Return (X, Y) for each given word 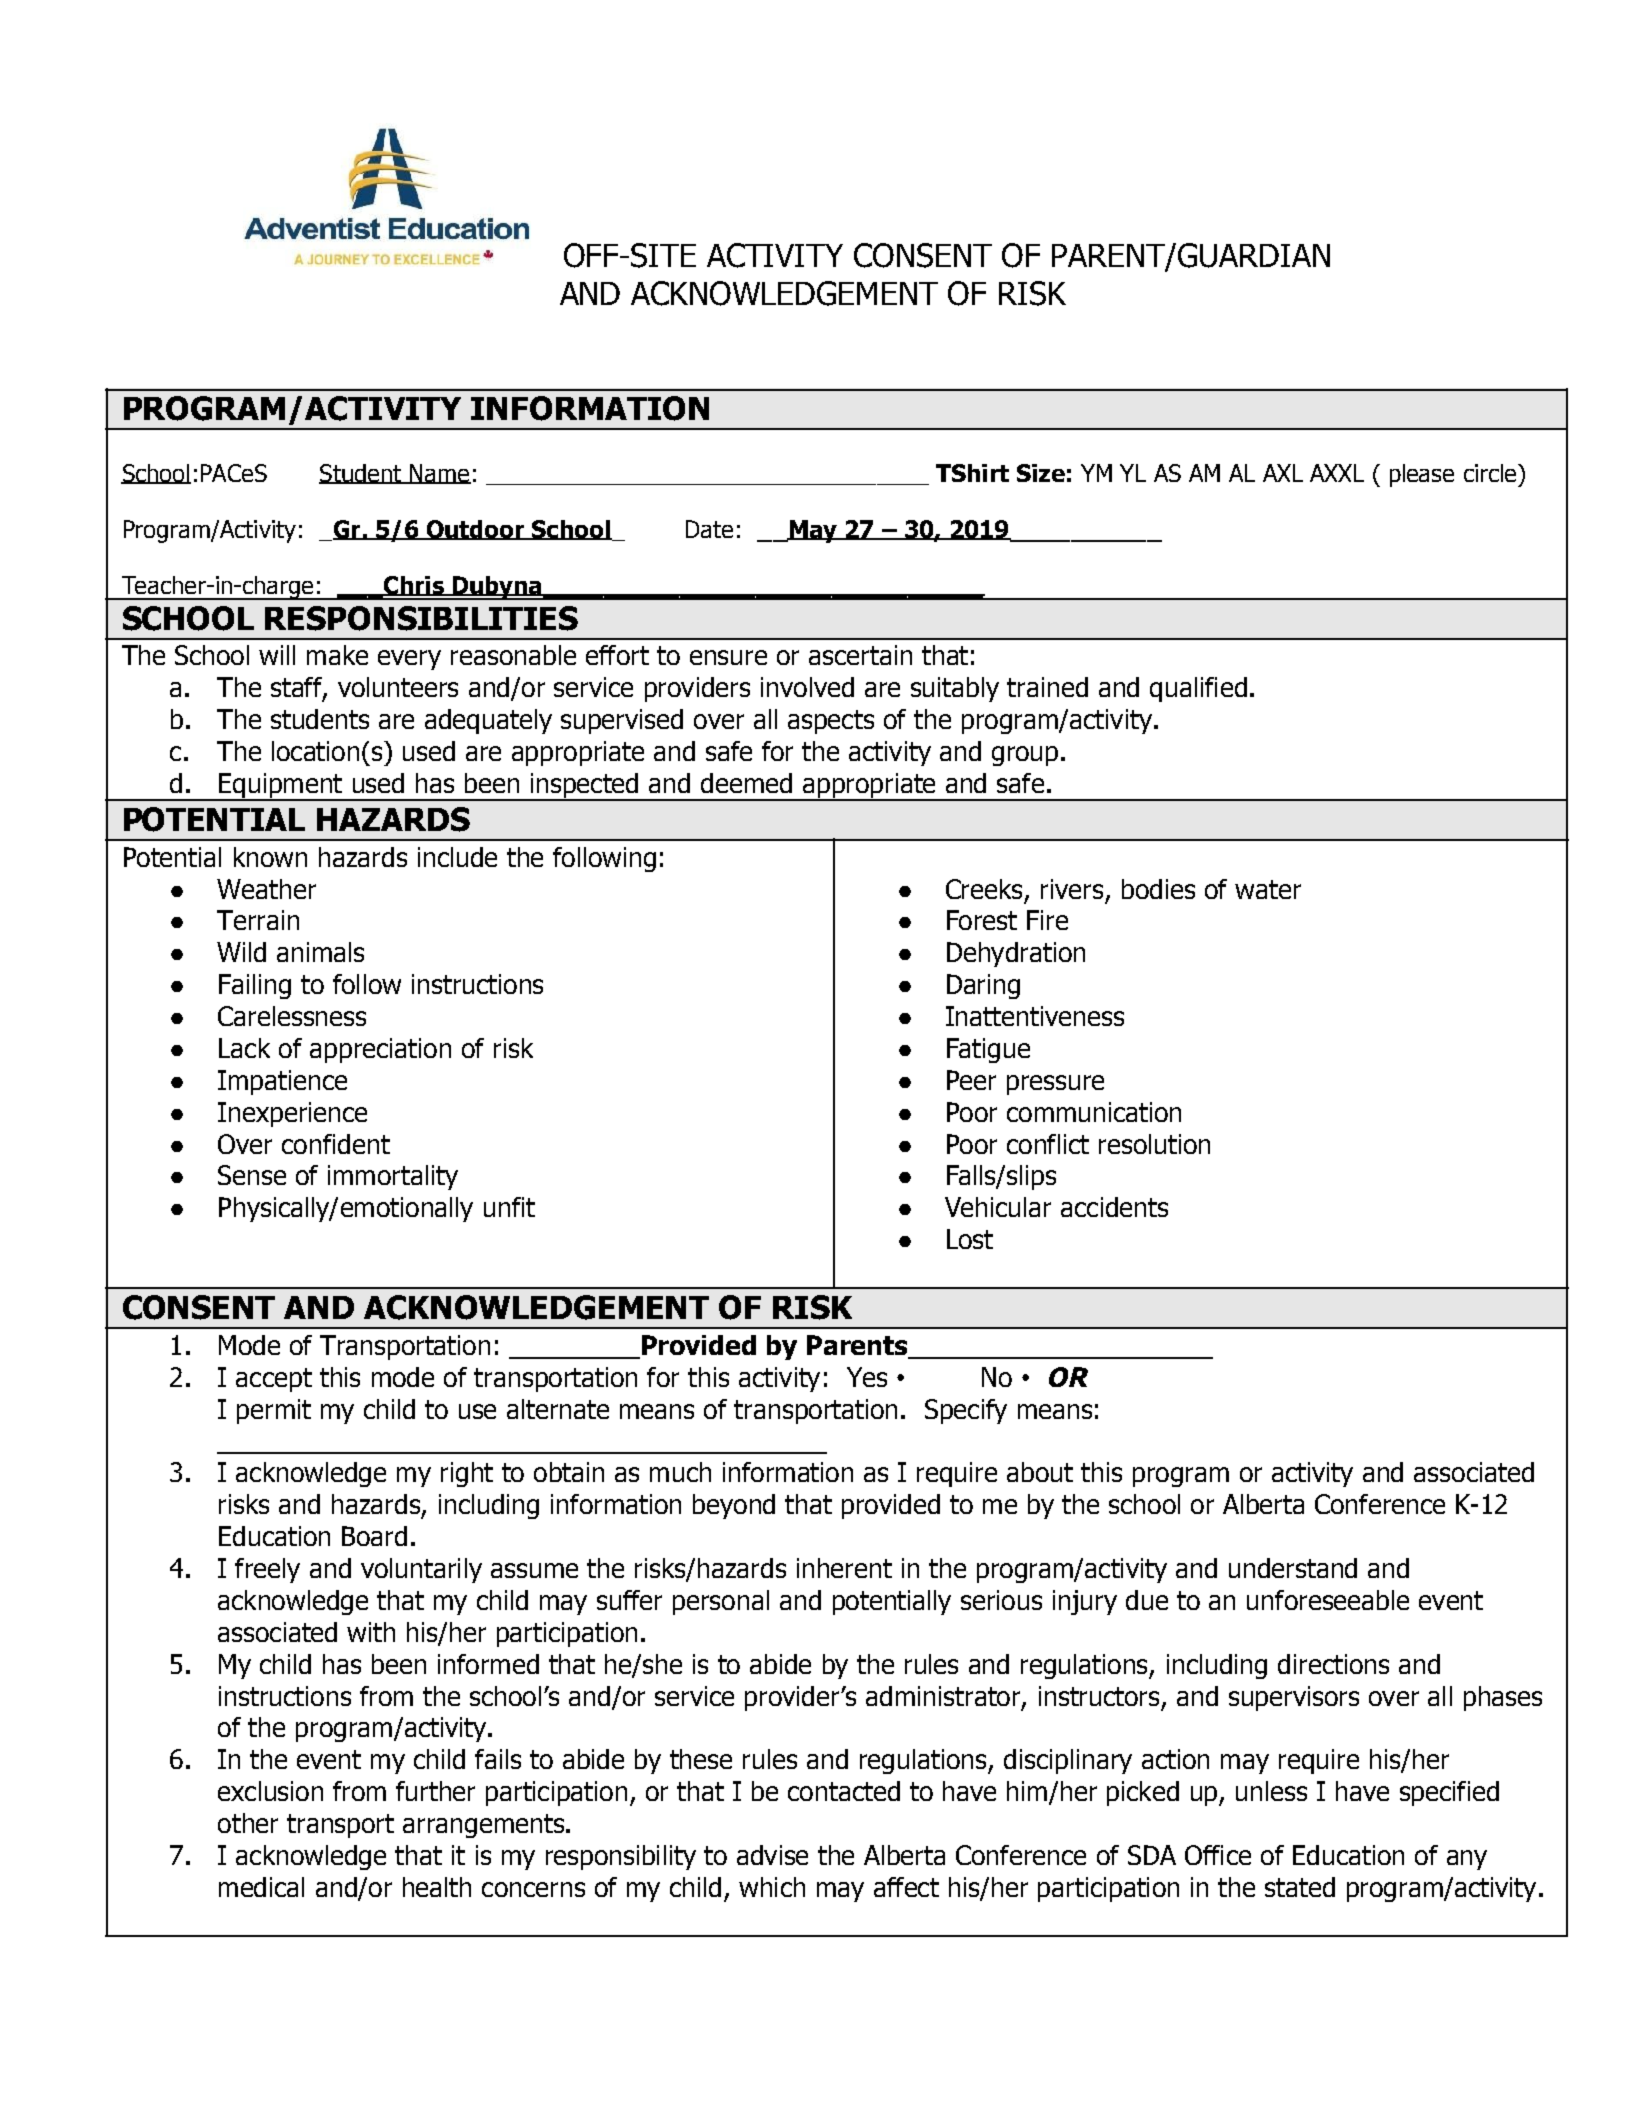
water (1268, 889)
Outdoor (476, 530)
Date (709, 529)
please (1422, 475)
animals (320, 952)
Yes (867, 1377)
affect (906, 1887)
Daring (983, 986)
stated (1300, 1887)
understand (1293, 1568)
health (437, 1887)
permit (274, 1411)
